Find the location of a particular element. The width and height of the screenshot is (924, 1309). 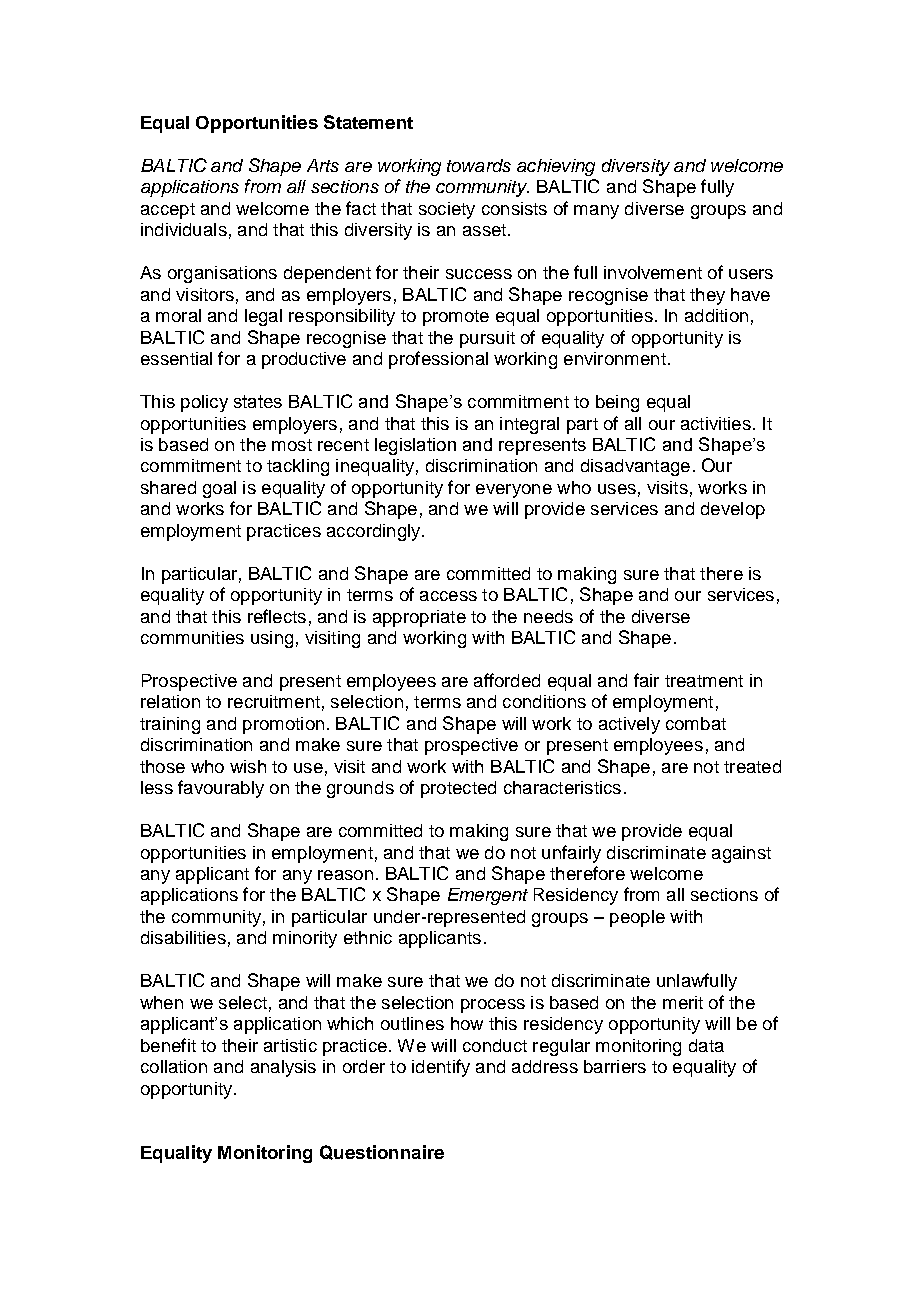

many is located at coordinates (596, 212).
